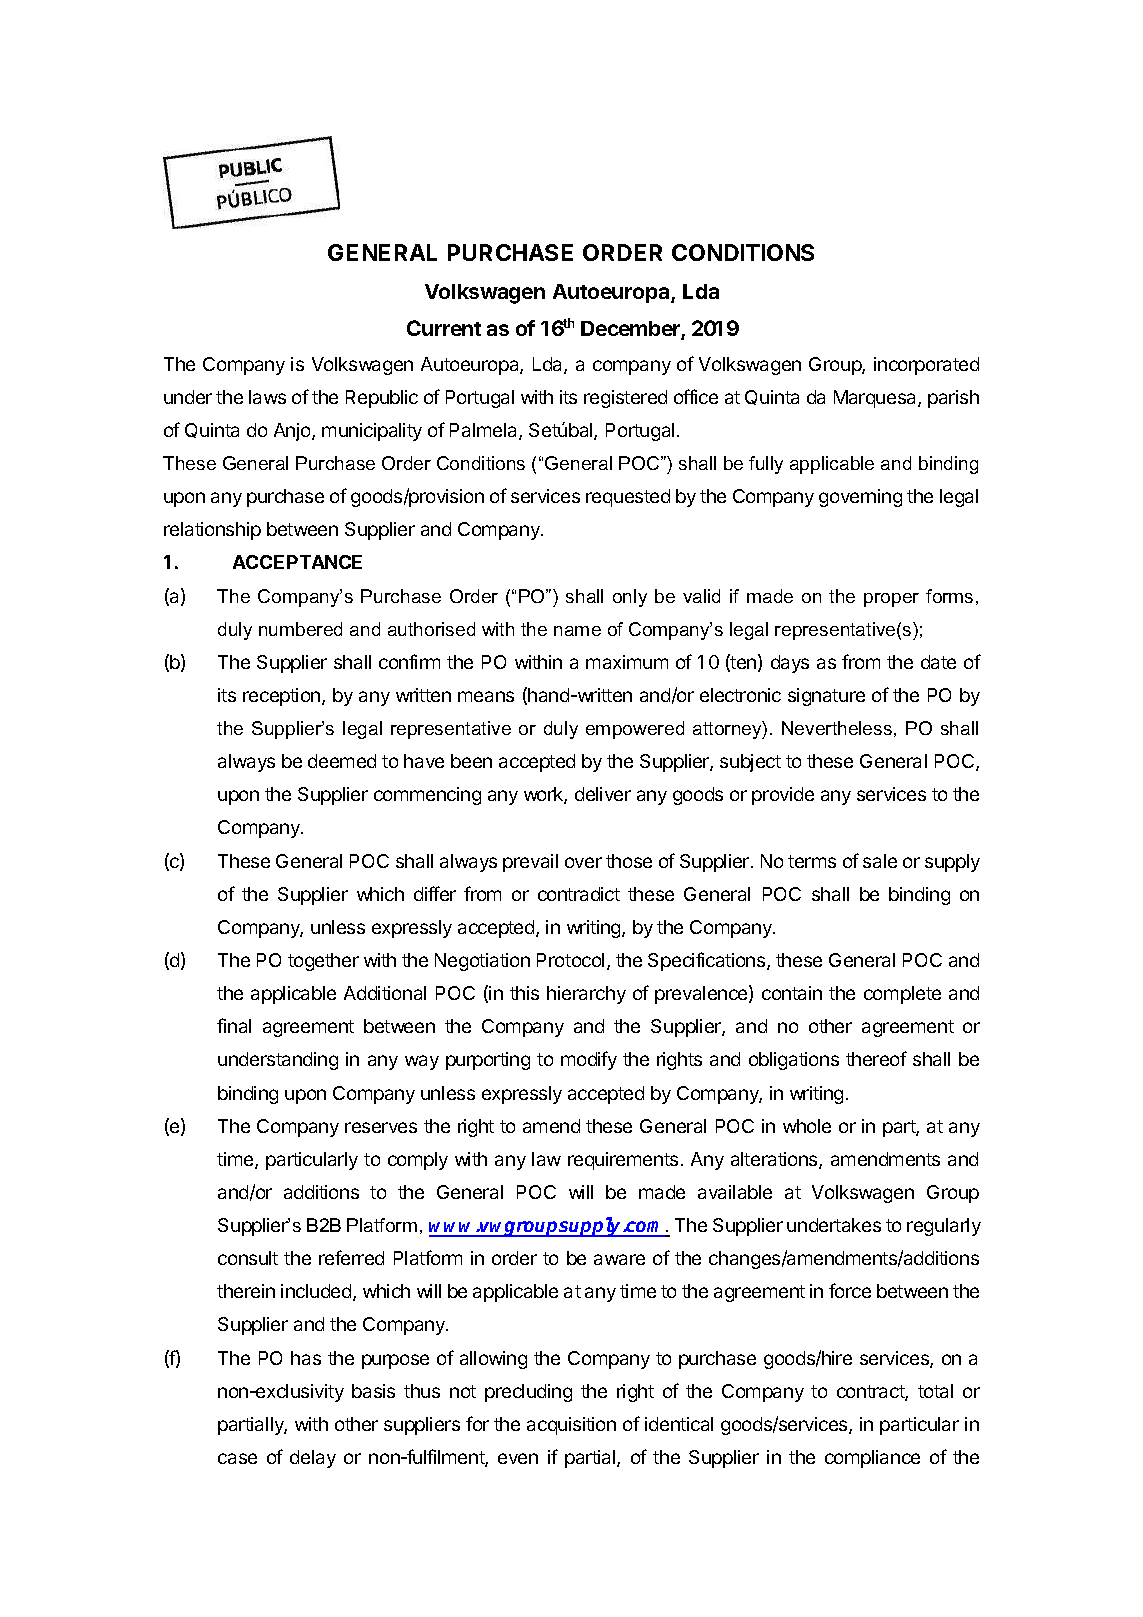 Image resolution: width=1143 pixels, height=1617 pixels. What do you see at coordinates (876, 1058) in the image?
I see `thereof` at bounding box center [876, 1058].
